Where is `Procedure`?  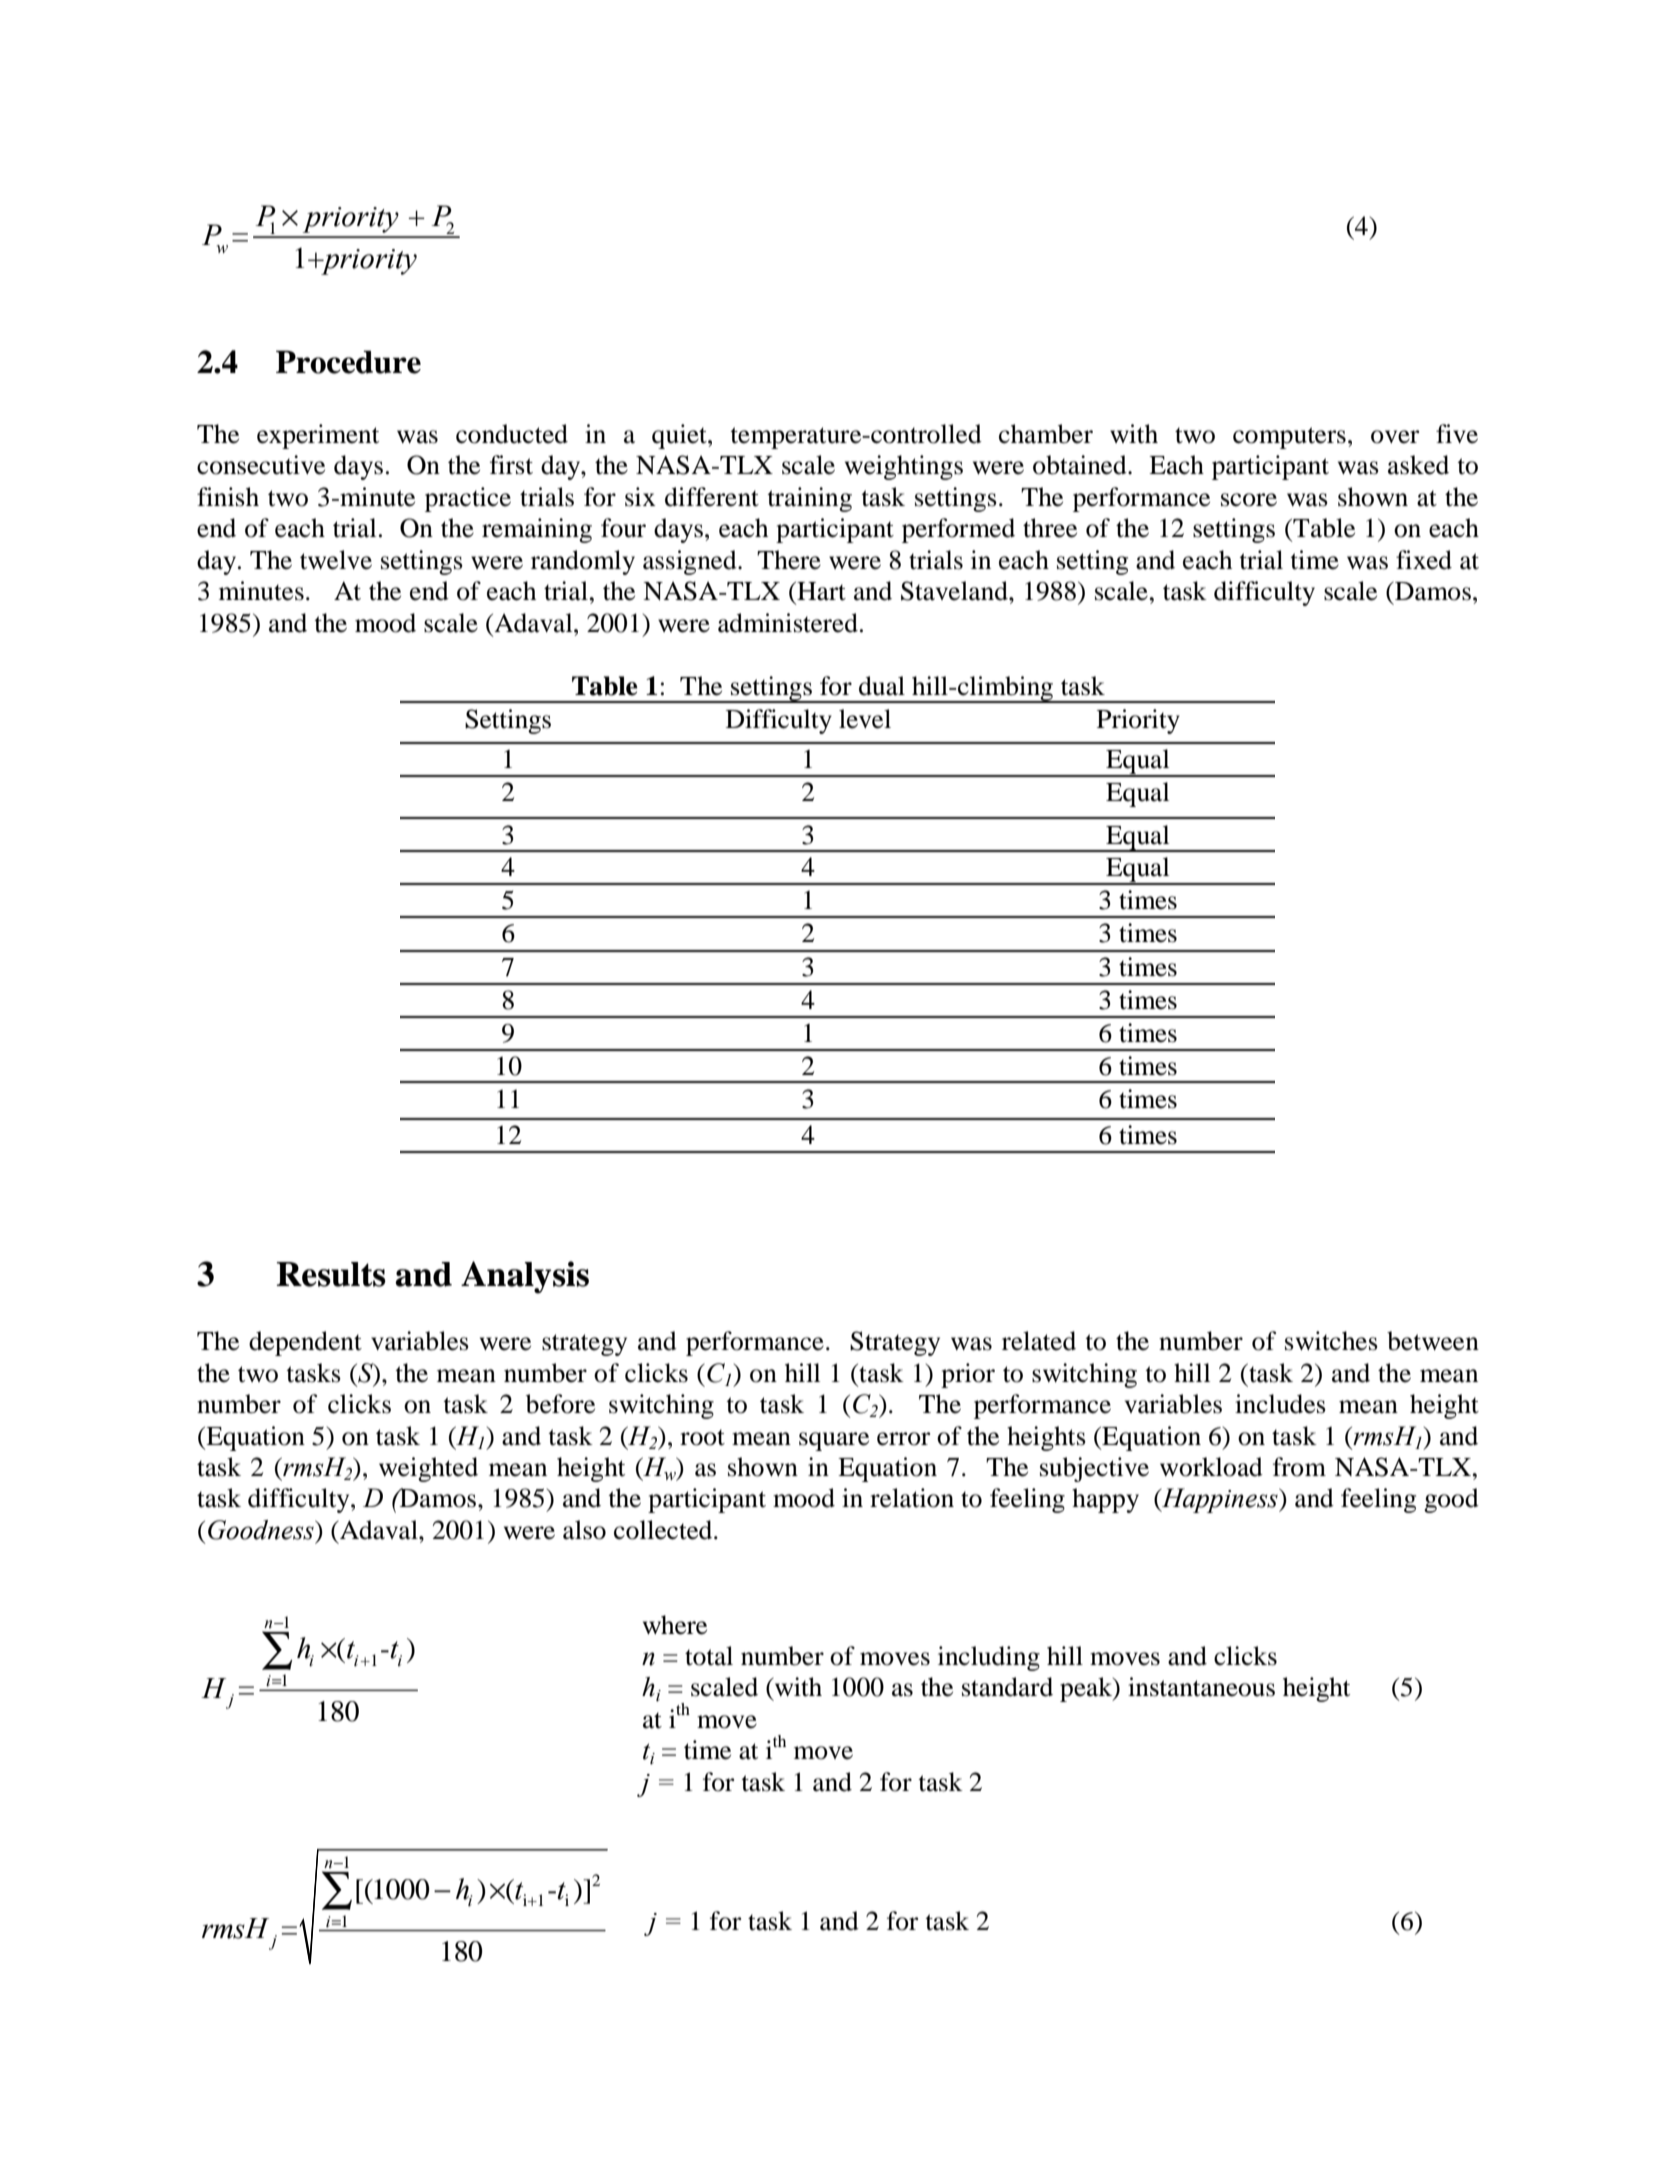 Procedure is located at coordinates (348, 362).
